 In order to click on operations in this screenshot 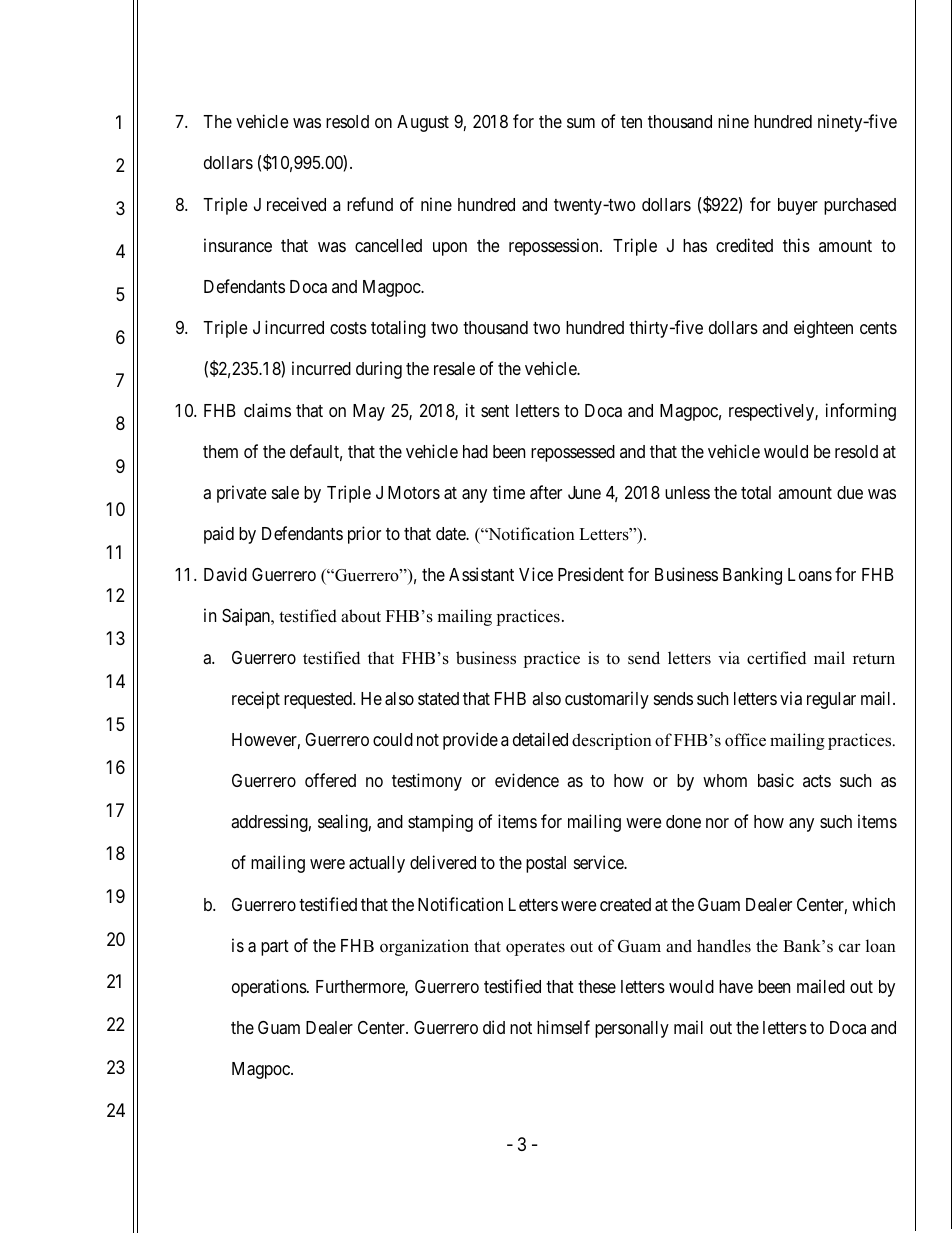, I will do `click(270, 988)`.
